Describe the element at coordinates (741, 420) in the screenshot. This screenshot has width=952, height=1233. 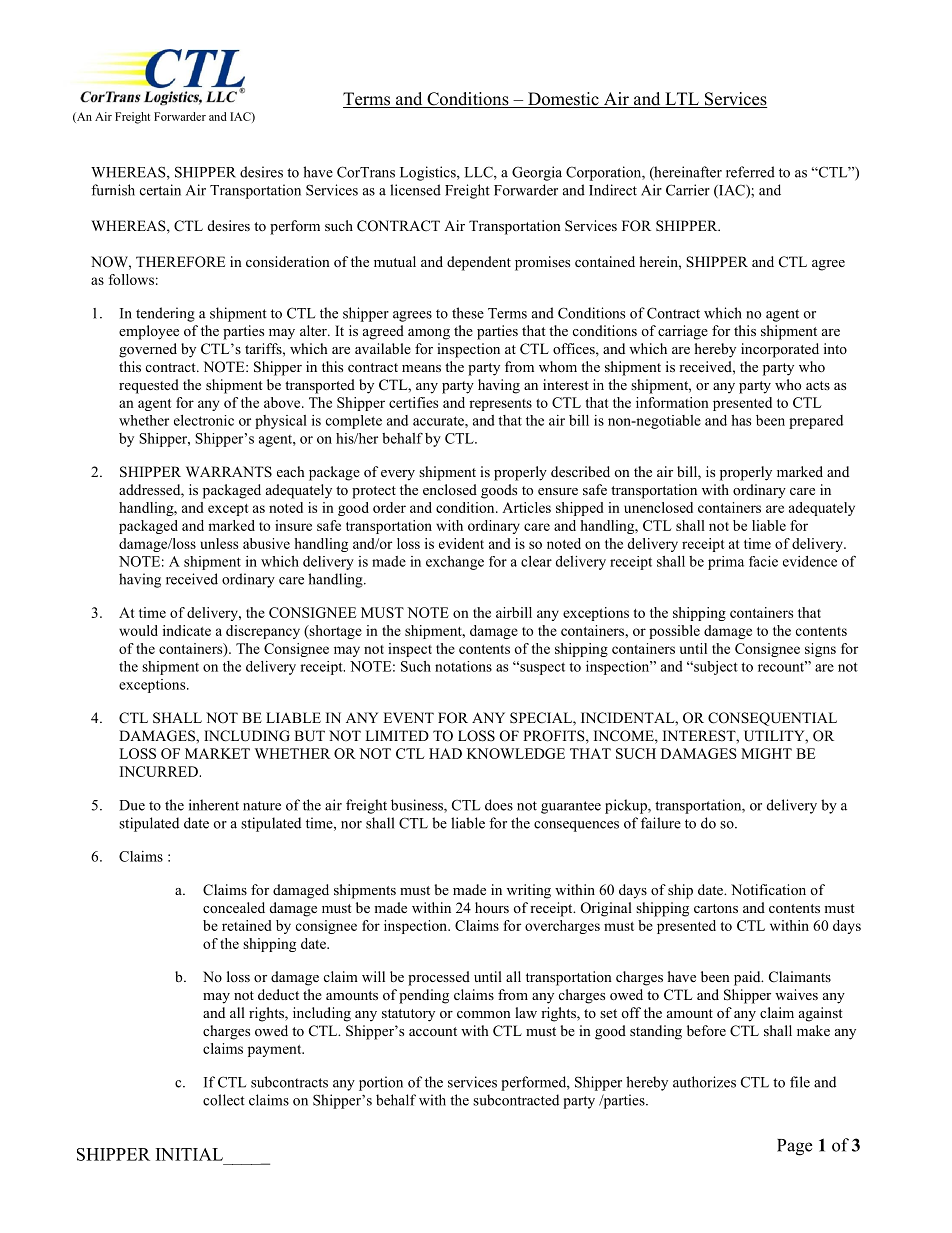
I see `has` at that location.
